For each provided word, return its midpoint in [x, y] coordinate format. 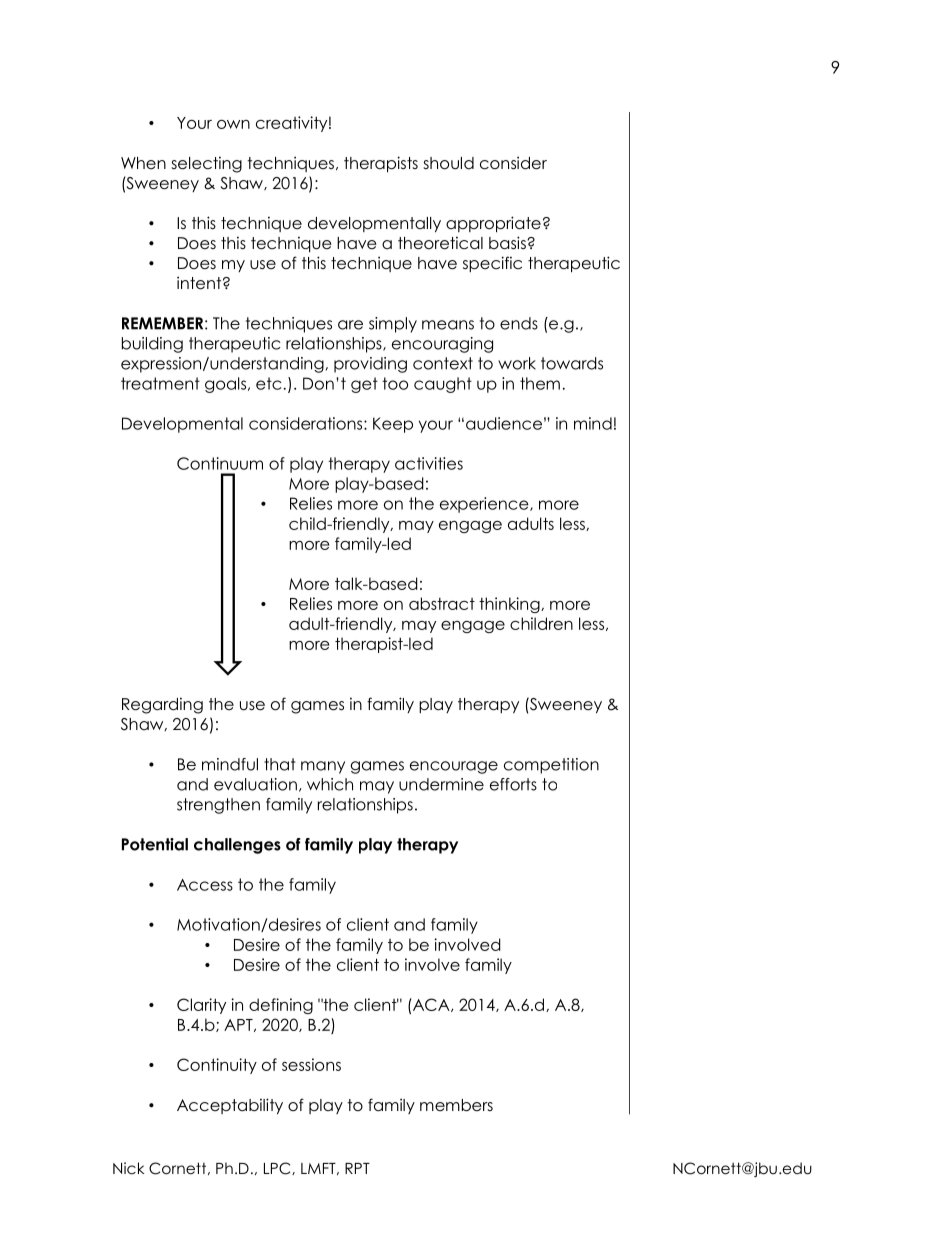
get [364, 385]
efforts [513, 784]
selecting [207, 165]
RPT [357, 1168]
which [330, 784]
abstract [442, 603]
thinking [510, 605]
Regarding [162, 706]
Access [205, 885]
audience [504, 423]
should [449, 163]
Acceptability [230, 1106]
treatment [160, 383]
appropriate [493, 224]
